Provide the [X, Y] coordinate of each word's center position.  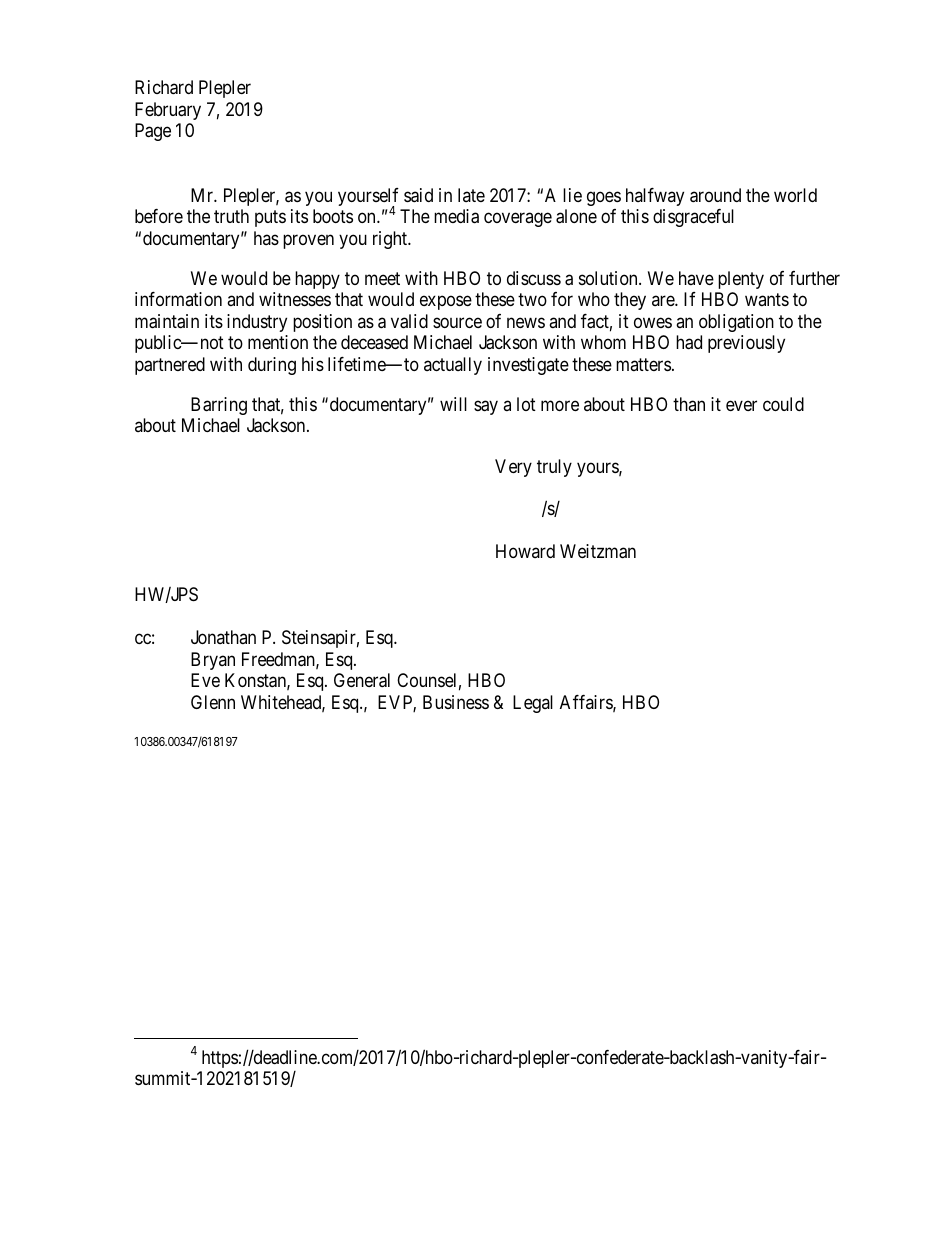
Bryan [213, 661]
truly [554, 468]
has [266, 238]
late [471, 195]
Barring [219, 406]
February [168, 111]
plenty [741, 280]
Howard [525, 551]
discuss [534, 278]
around [715, 195]
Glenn [213, 702]
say [486, 407]
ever [741, 405]
